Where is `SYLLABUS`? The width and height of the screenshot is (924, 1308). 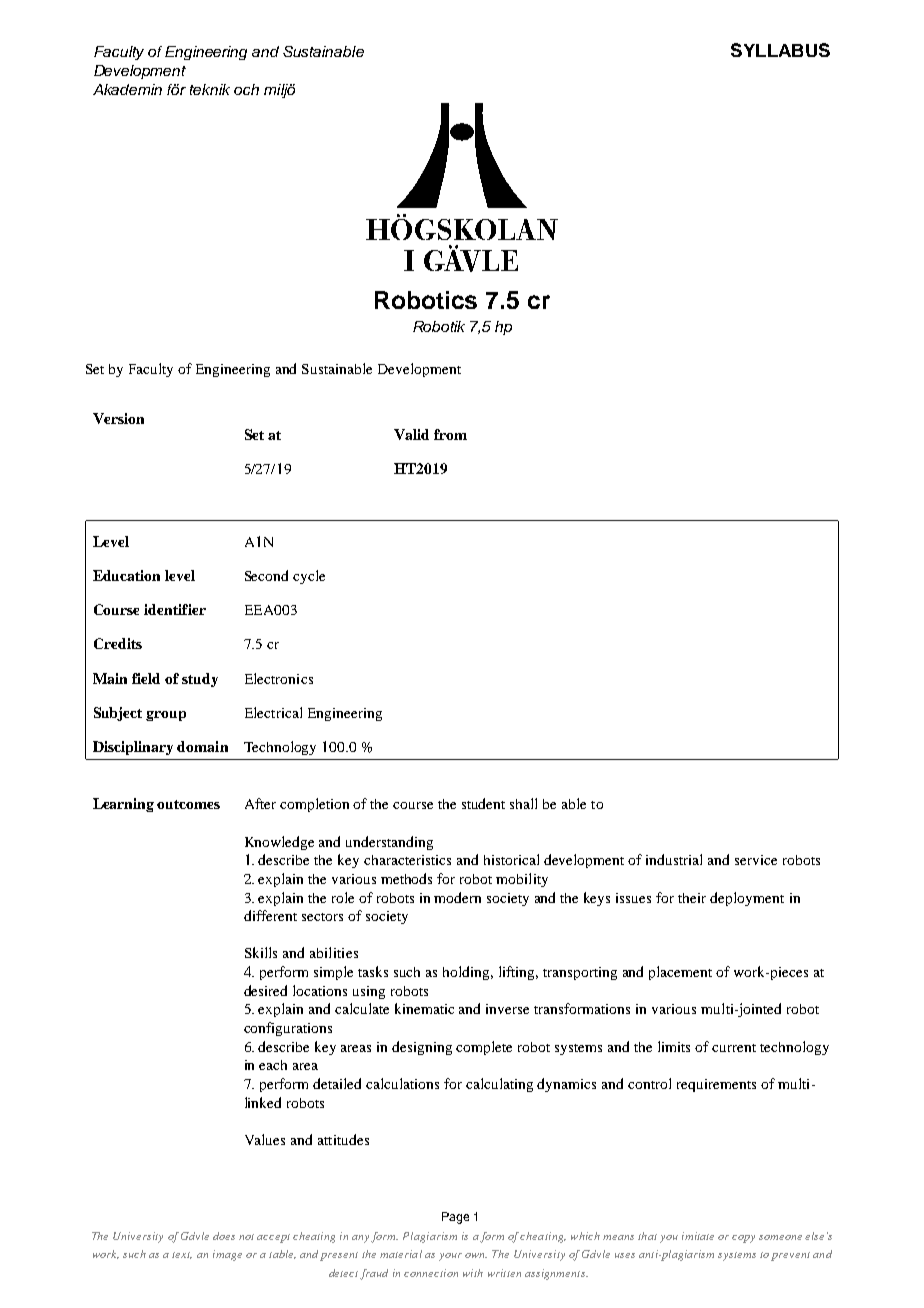 SYLLABUS is located at coordinates (780, 50).
